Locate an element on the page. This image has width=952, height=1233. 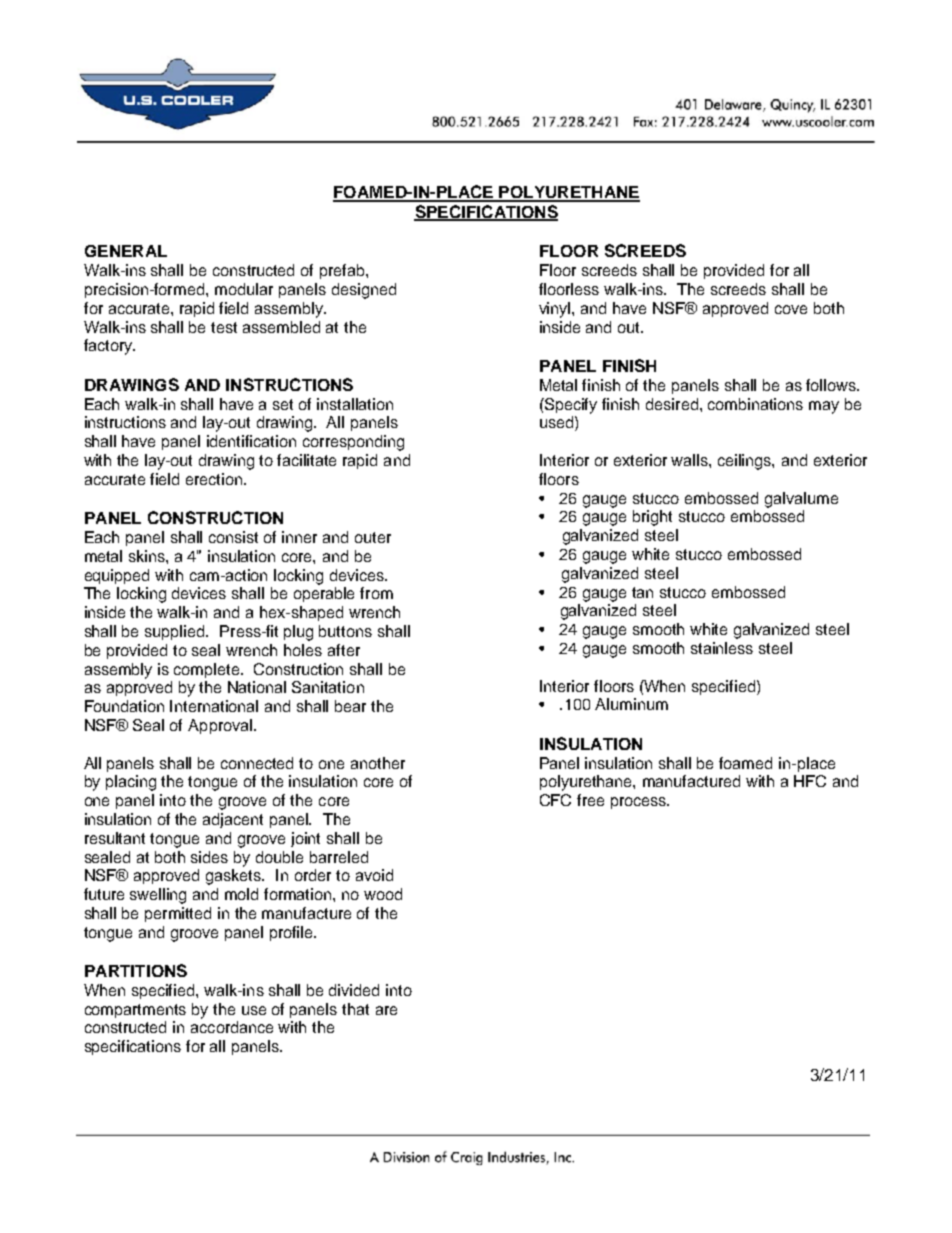
cove is located at coordinates (791, 309).
